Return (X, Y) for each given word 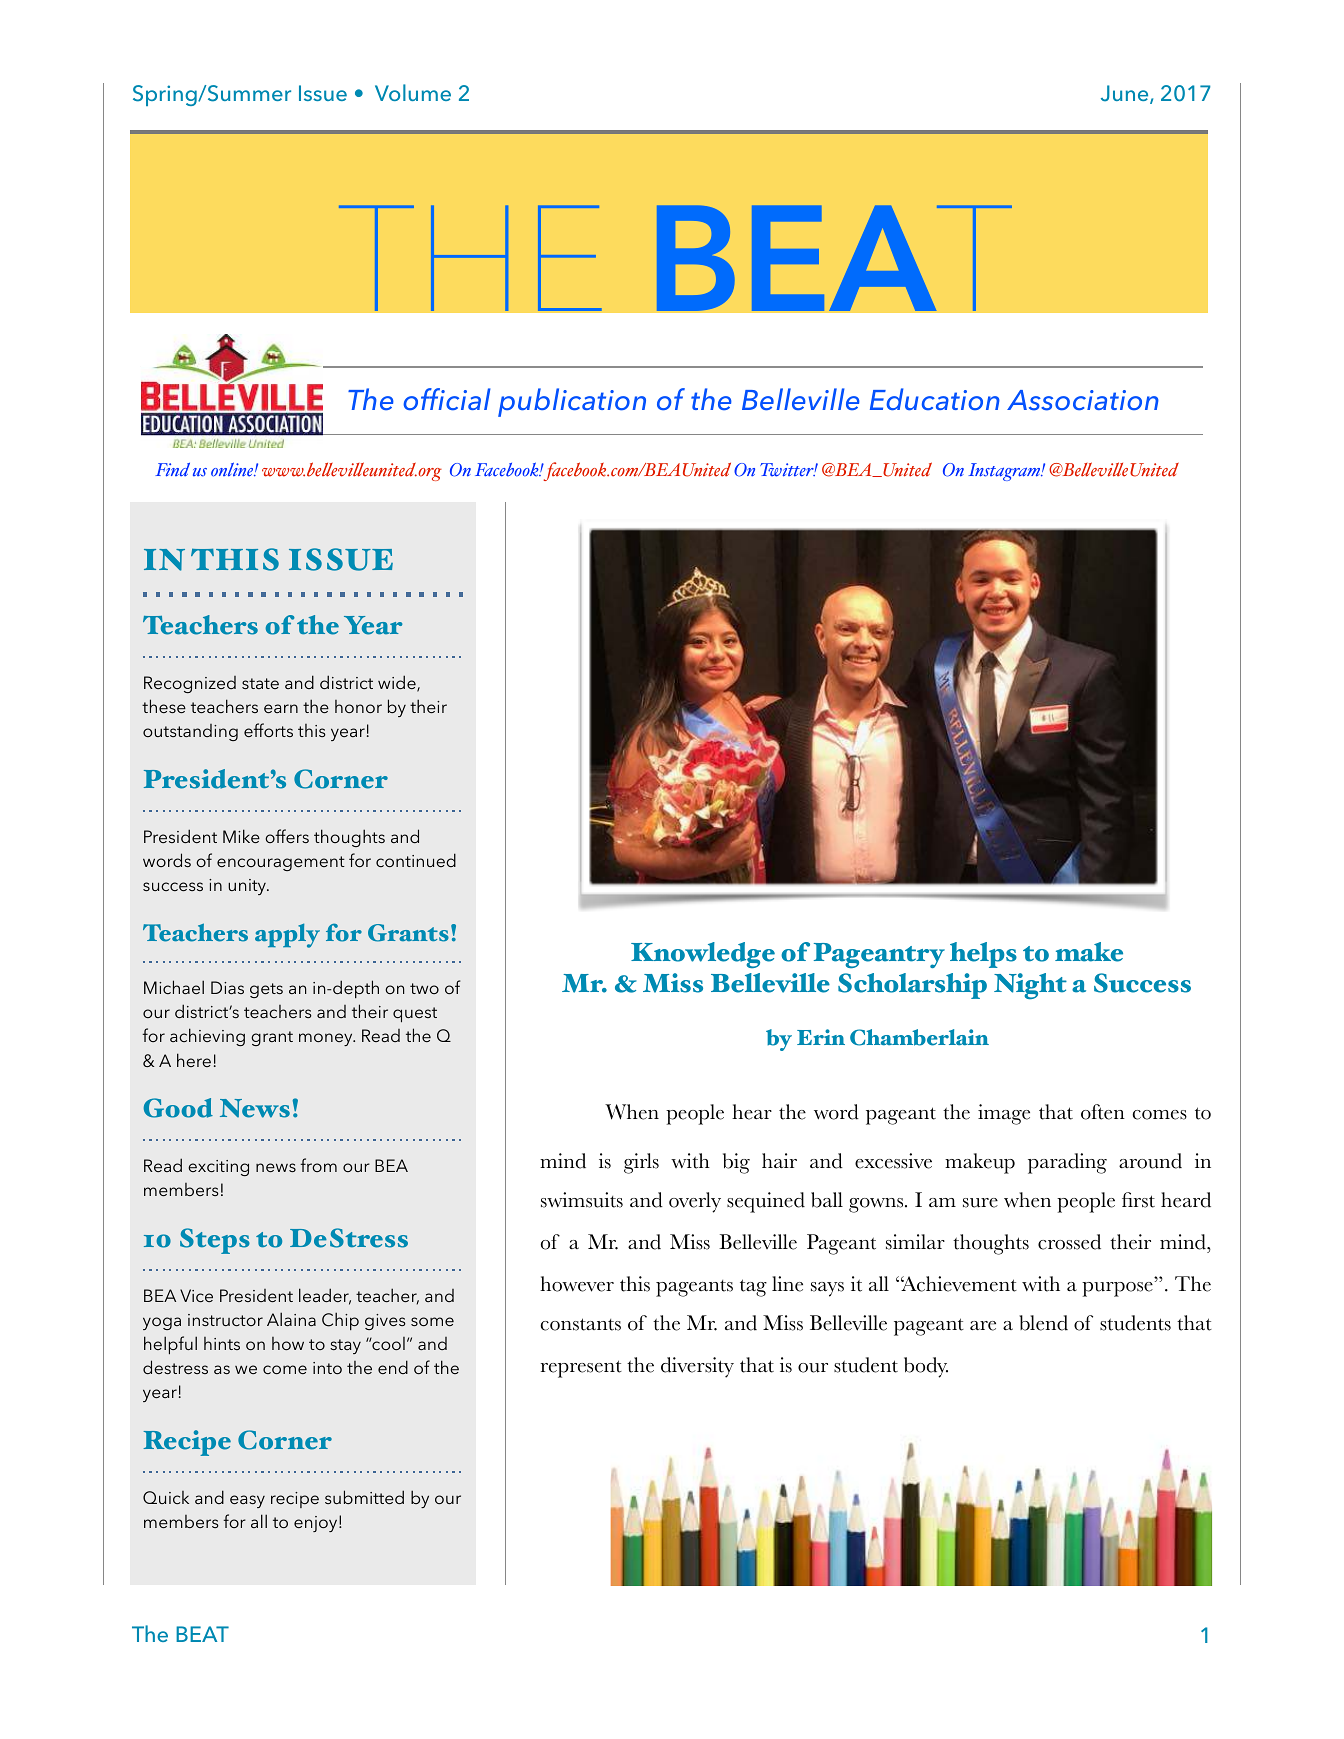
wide (398, 683)
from (318, 1165)
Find (172, 470)
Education (935, 399)
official (447, 399)
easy (247, 1501)
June (1126, 94)
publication (572, 402)
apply (287, 935)
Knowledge (703, 955)
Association (1083, 400)
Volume (413, 92)
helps (983, 955)
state (260, 683)
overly (695, 1202)
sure (980, 1203)
